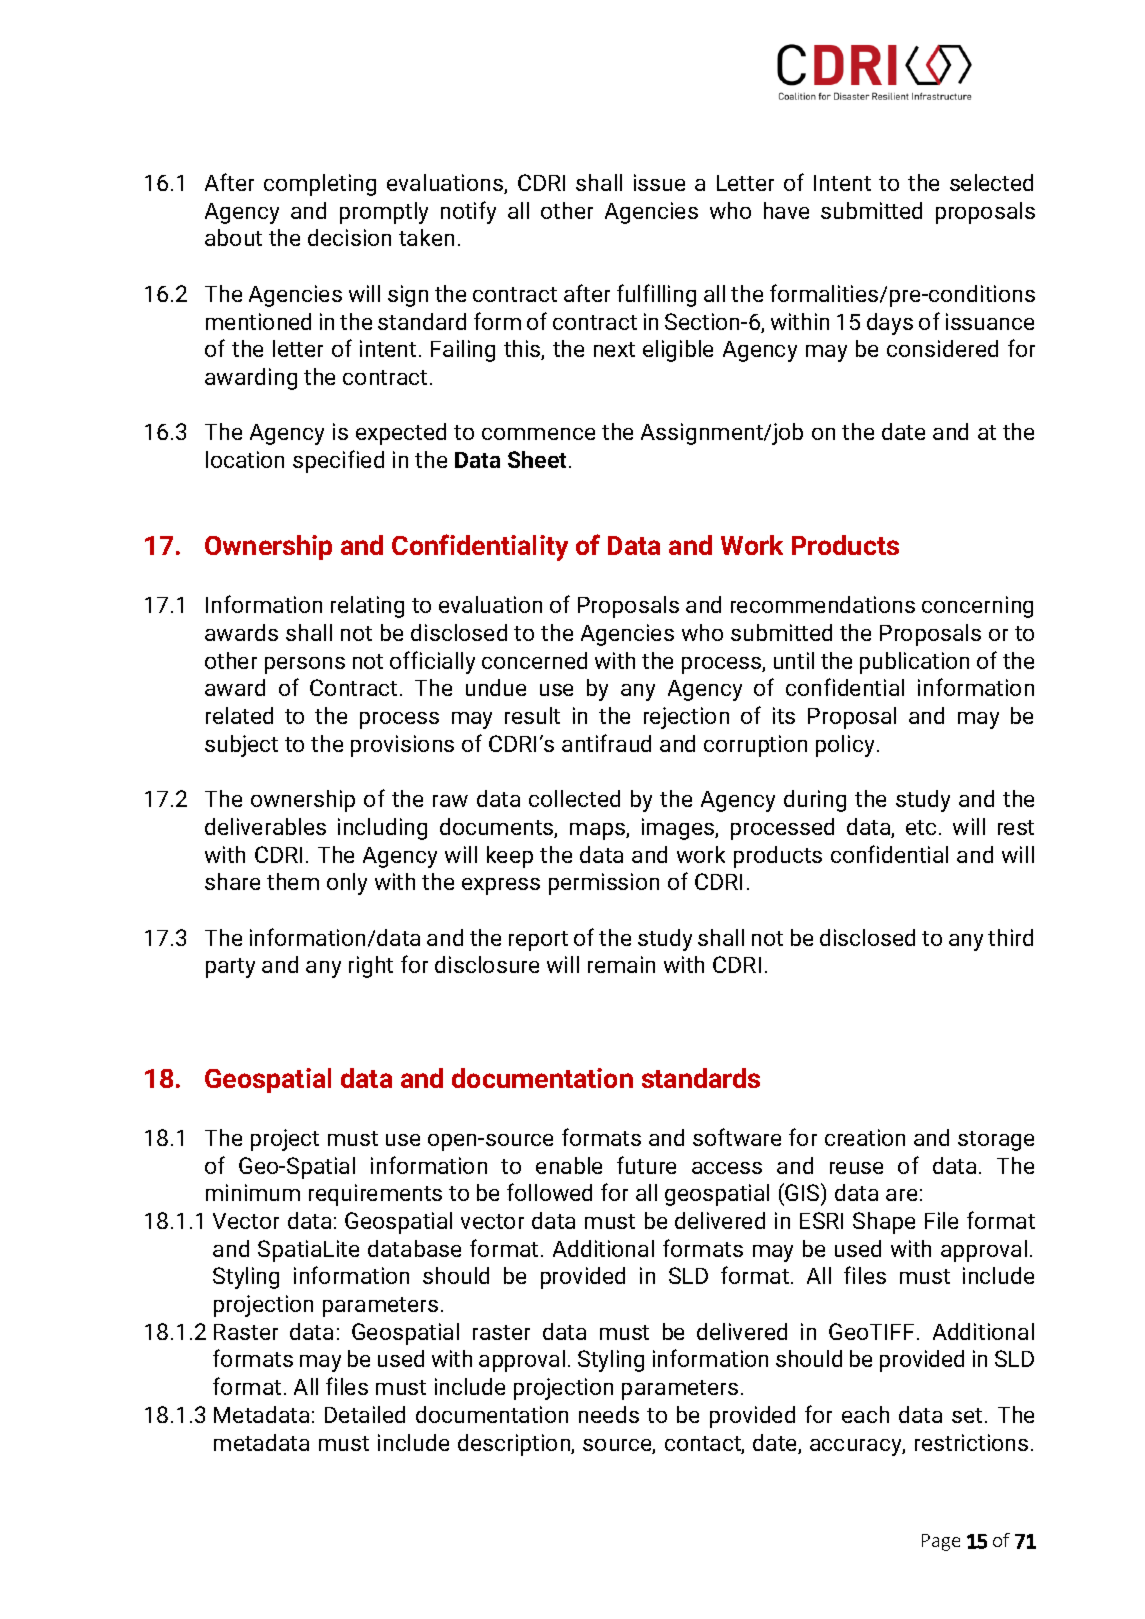 The height and width of the page is (1619, 1145). What do you see at coordinates (921, 827) in the page?
I see `etc` at bounding box center [921, 827].
